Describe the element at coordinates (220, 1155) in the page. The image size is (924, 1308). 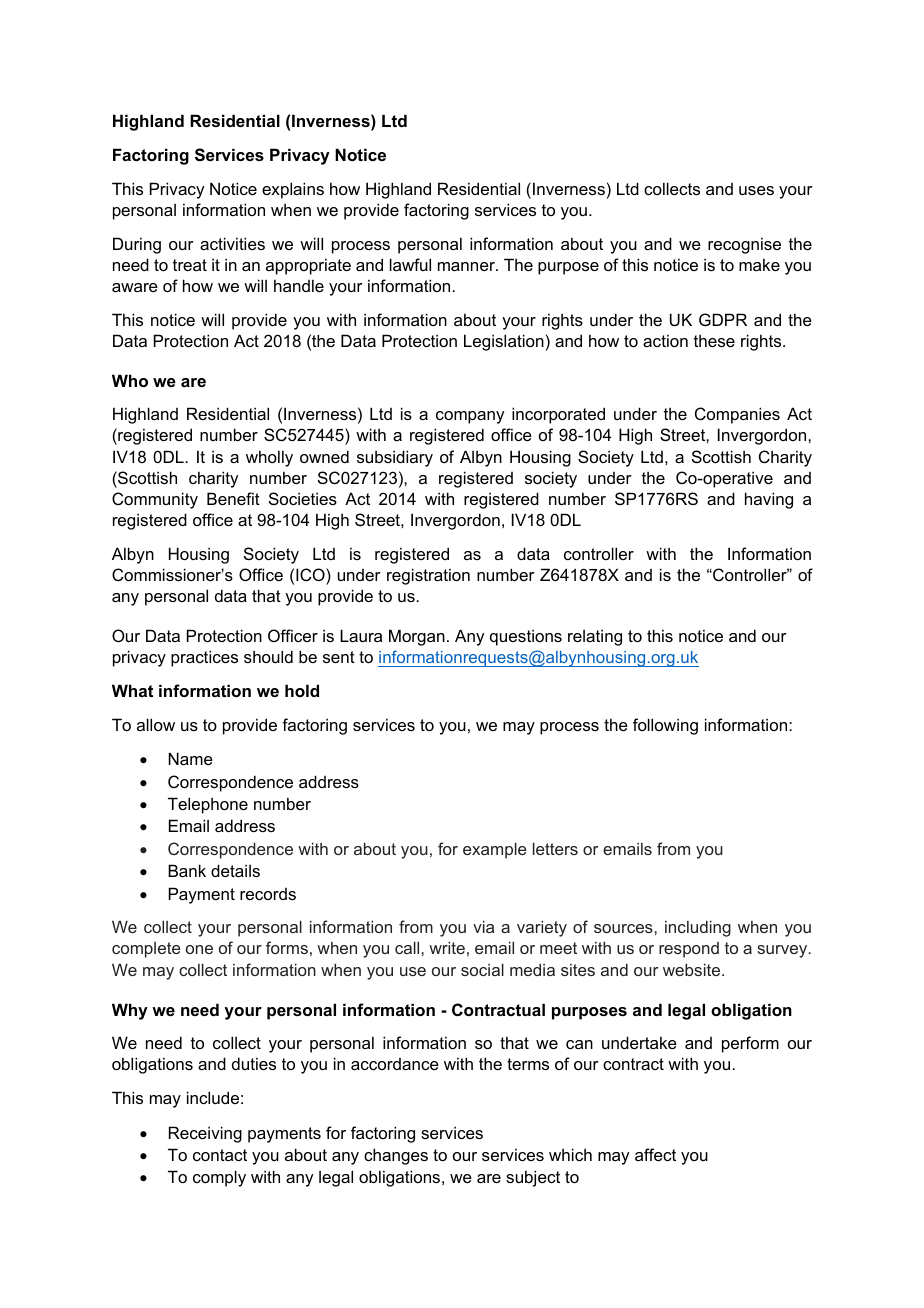
I see `contact` at that location.
